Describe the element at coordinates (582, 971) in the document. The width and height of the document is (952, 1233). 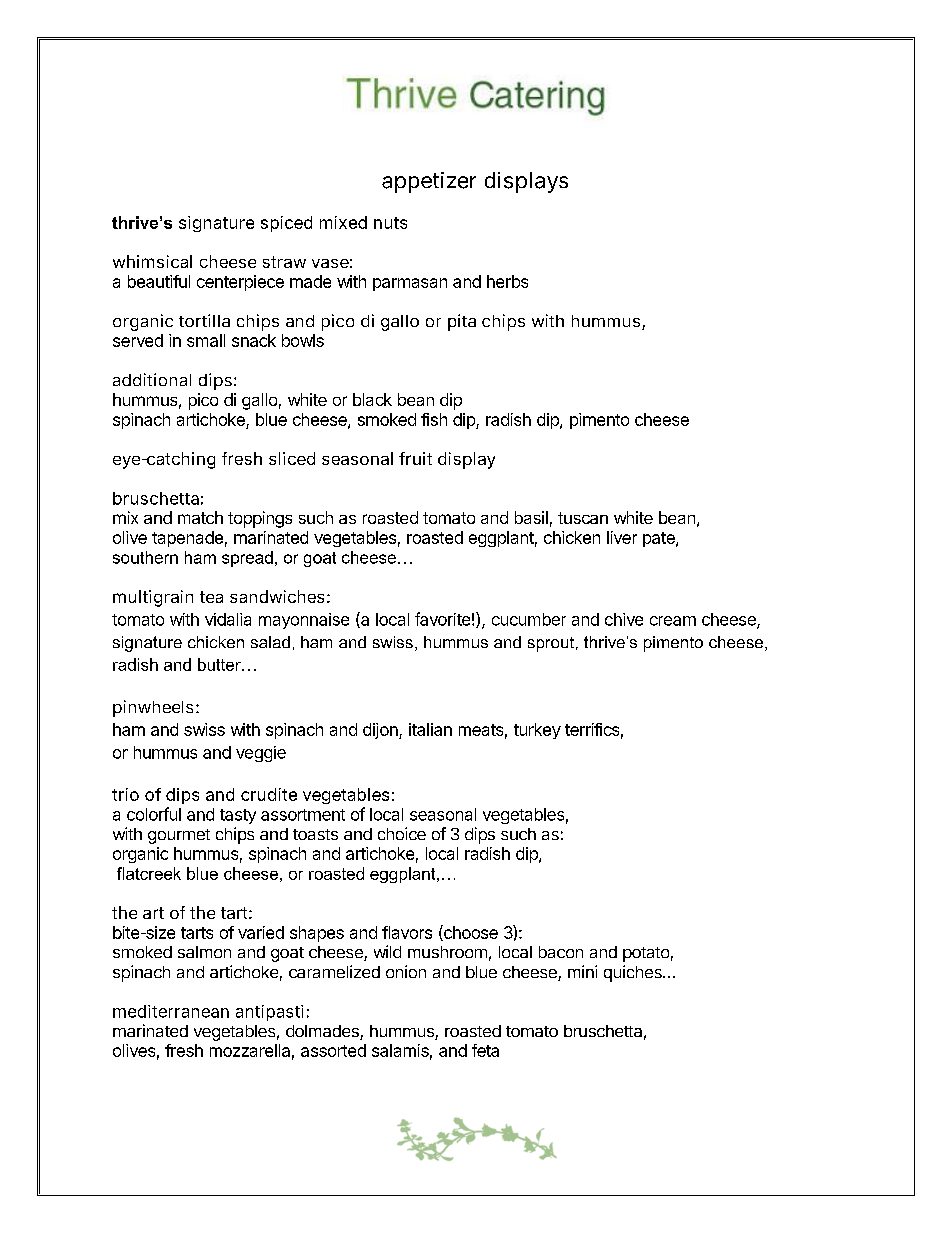
I see `mini` at that location.
